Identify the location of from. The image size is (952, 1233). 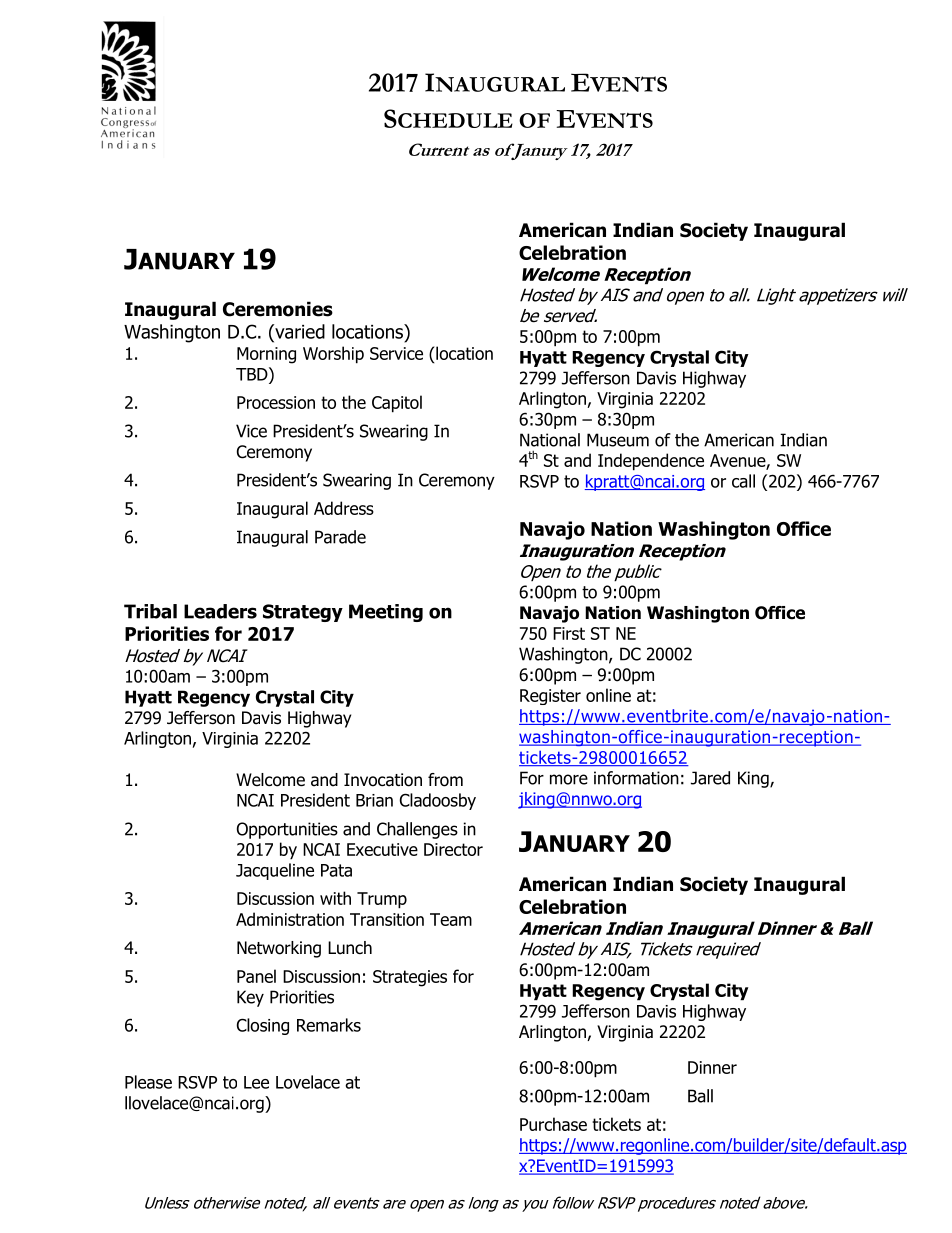
(445, 780).
